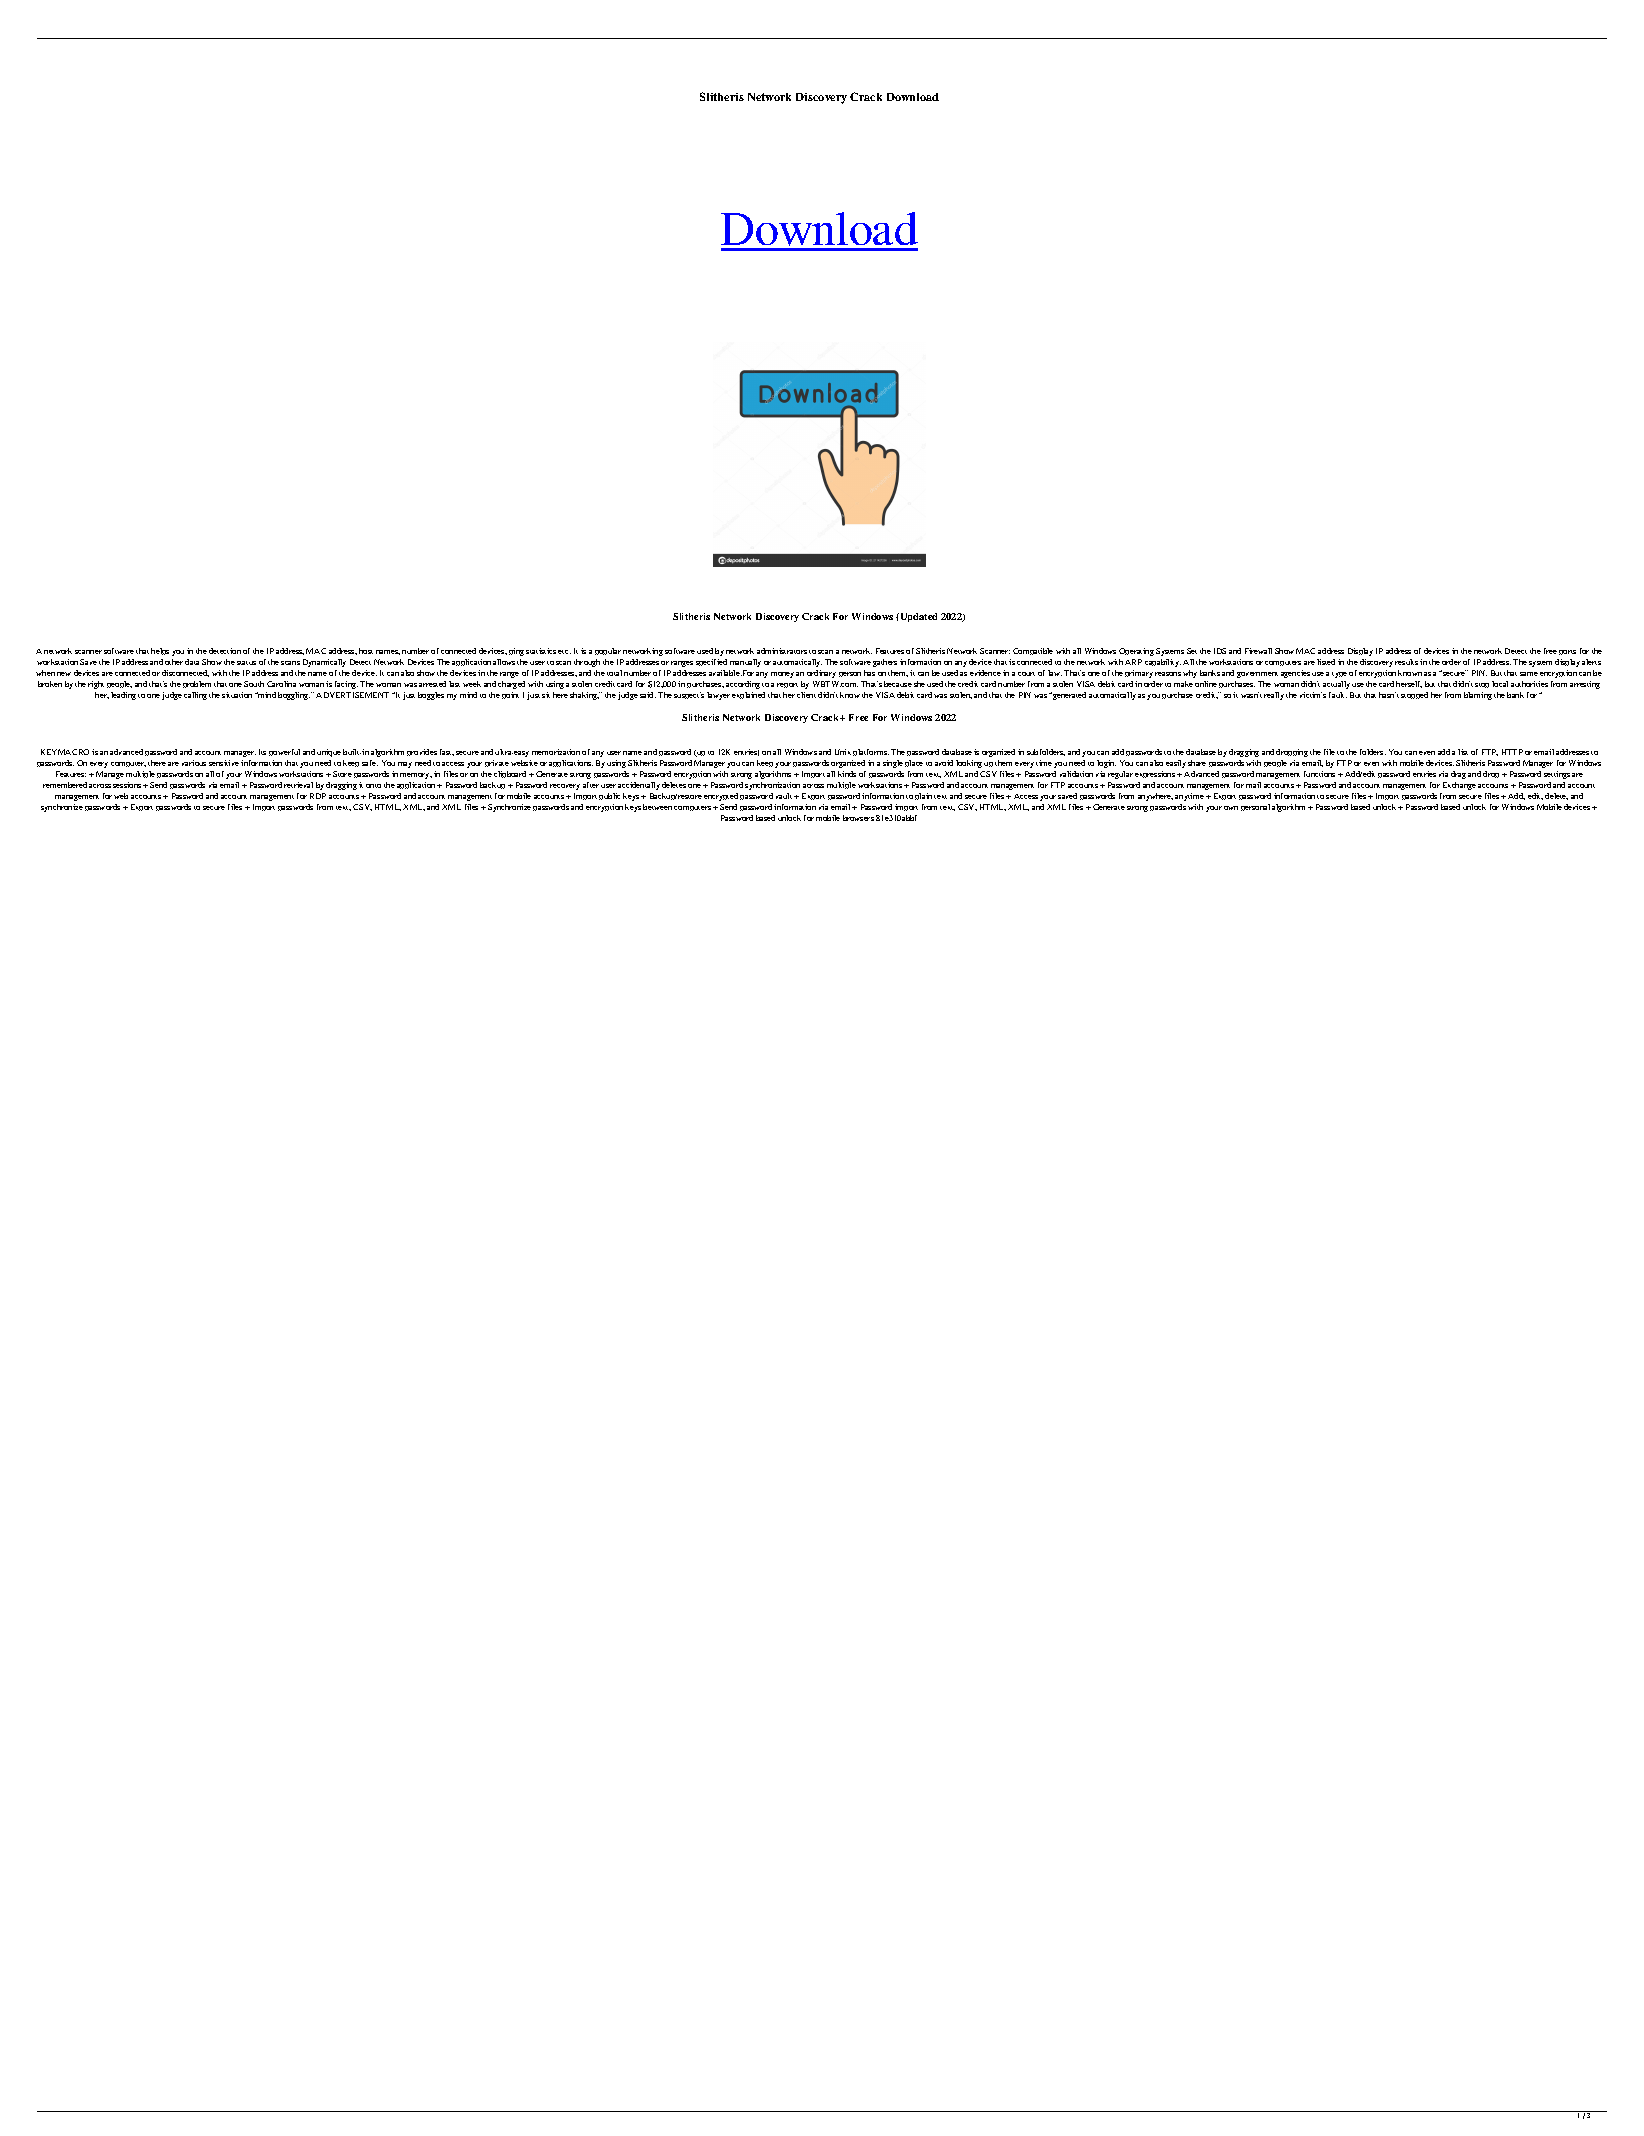 The image size is (1644, 2136). I want to click on sensitive, so click(224, 763).
